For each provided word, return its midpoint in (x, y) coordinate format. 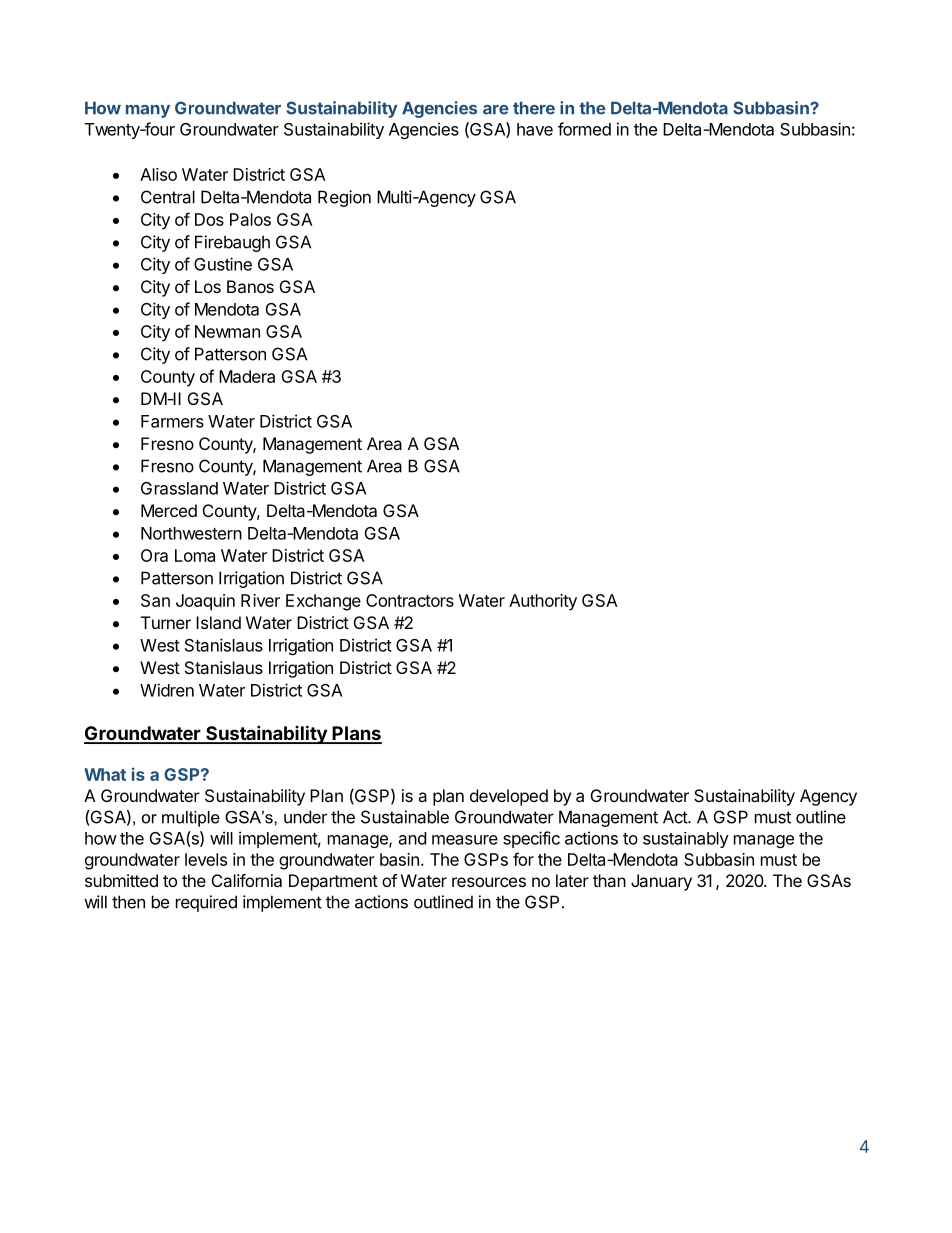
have (535, 129)
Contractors (410, 600)
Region (344, 198)
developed (509, 797)
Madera (247, 376)
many (148, 111)
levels (206, 859)
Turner (166, 622)
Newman (227, 331)
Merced (169, 510)
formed (584, 129)
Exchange (323, 602)
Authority (543, 602)
